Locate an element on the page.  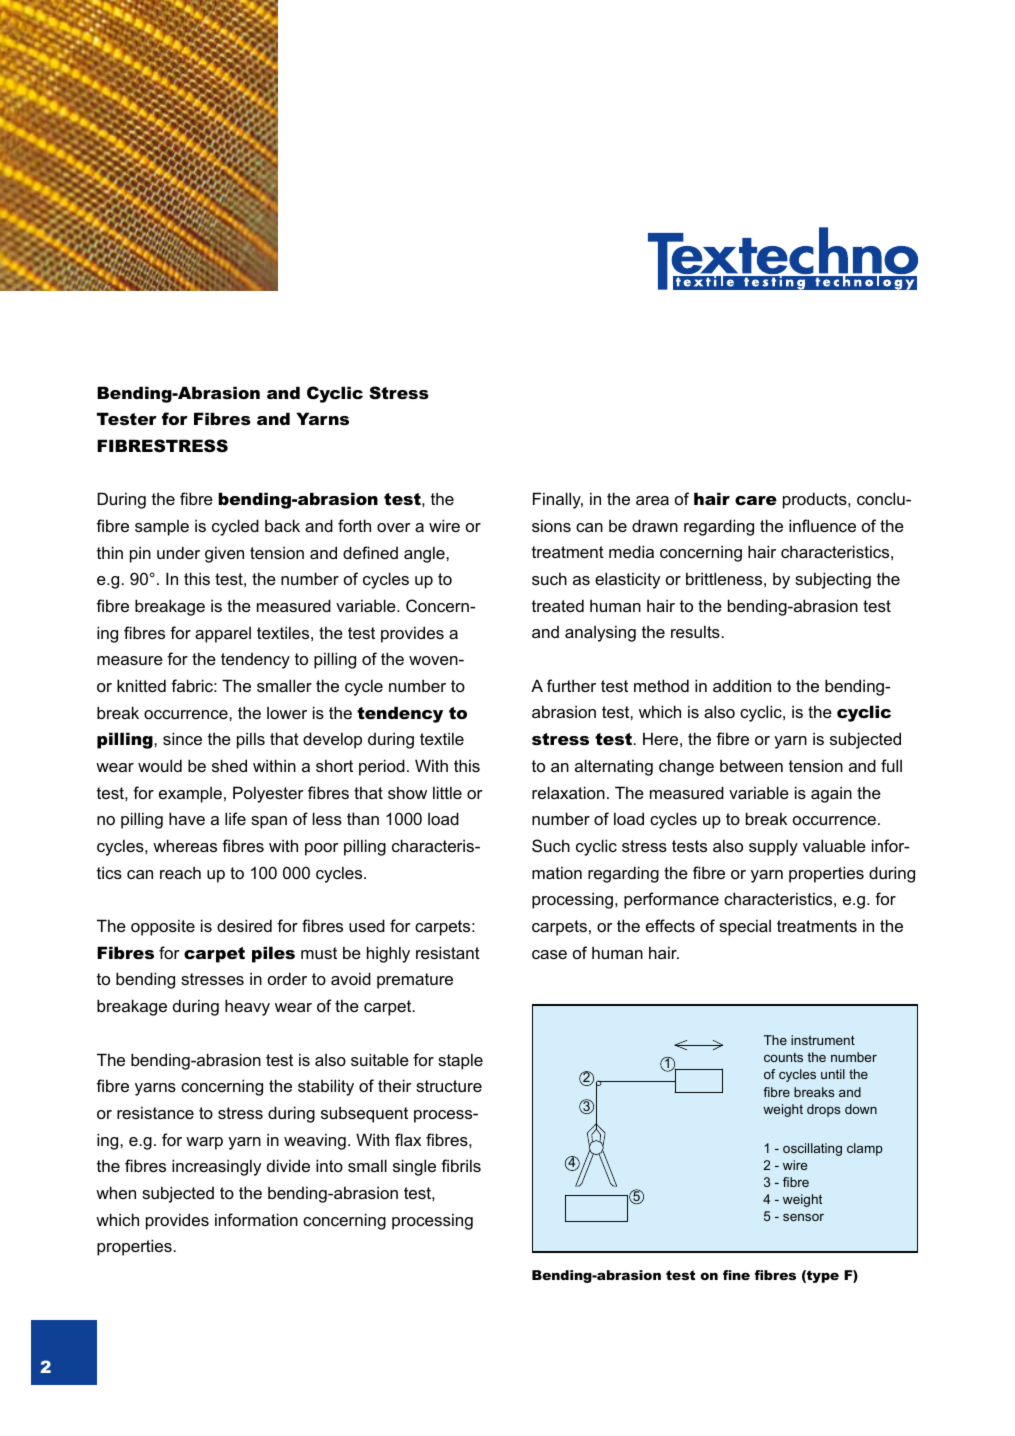
little is located at coordinates (447, 792).
